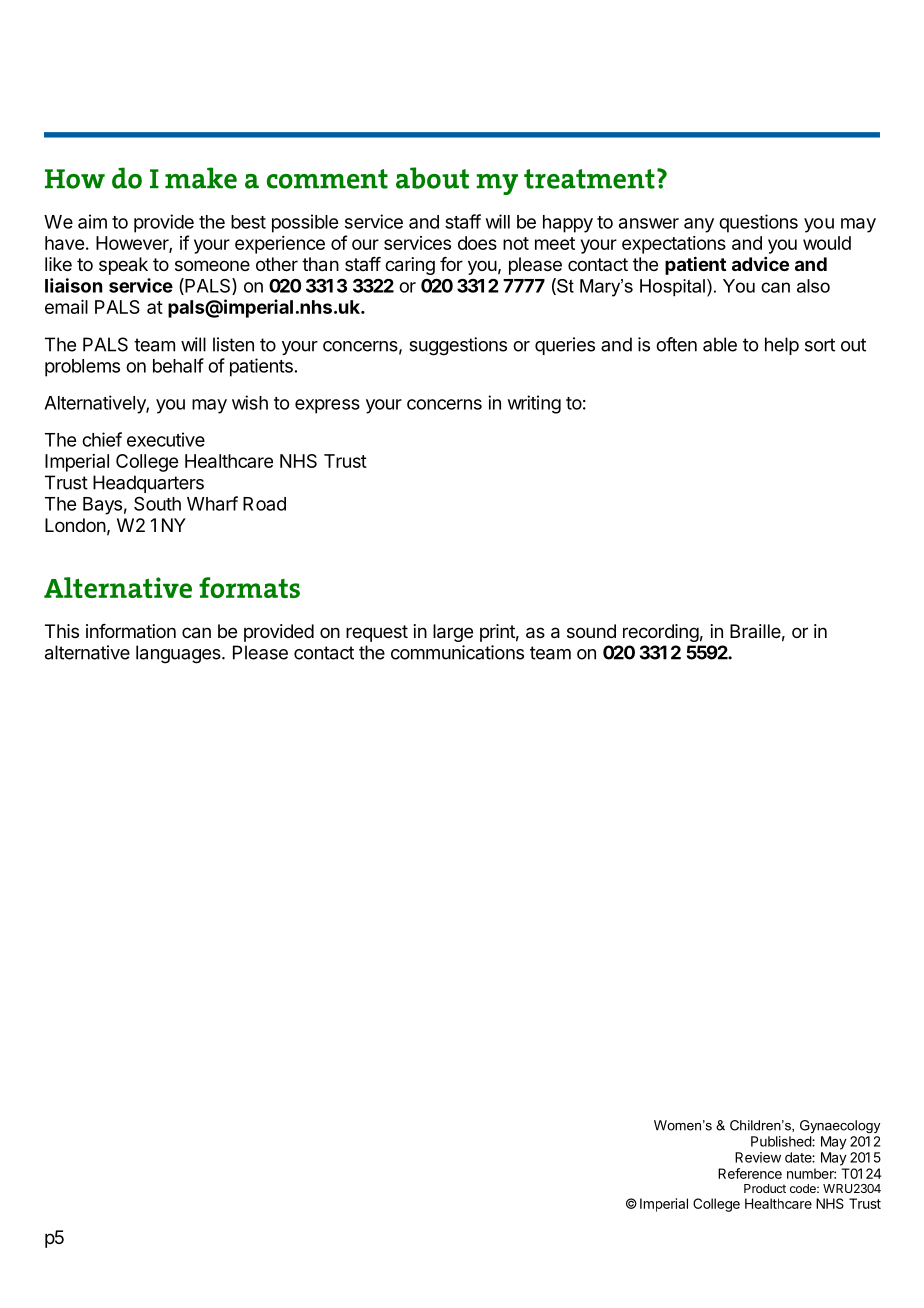  Describe the element at coordinates (123, 266) in the document. I see `speak` at that location.
